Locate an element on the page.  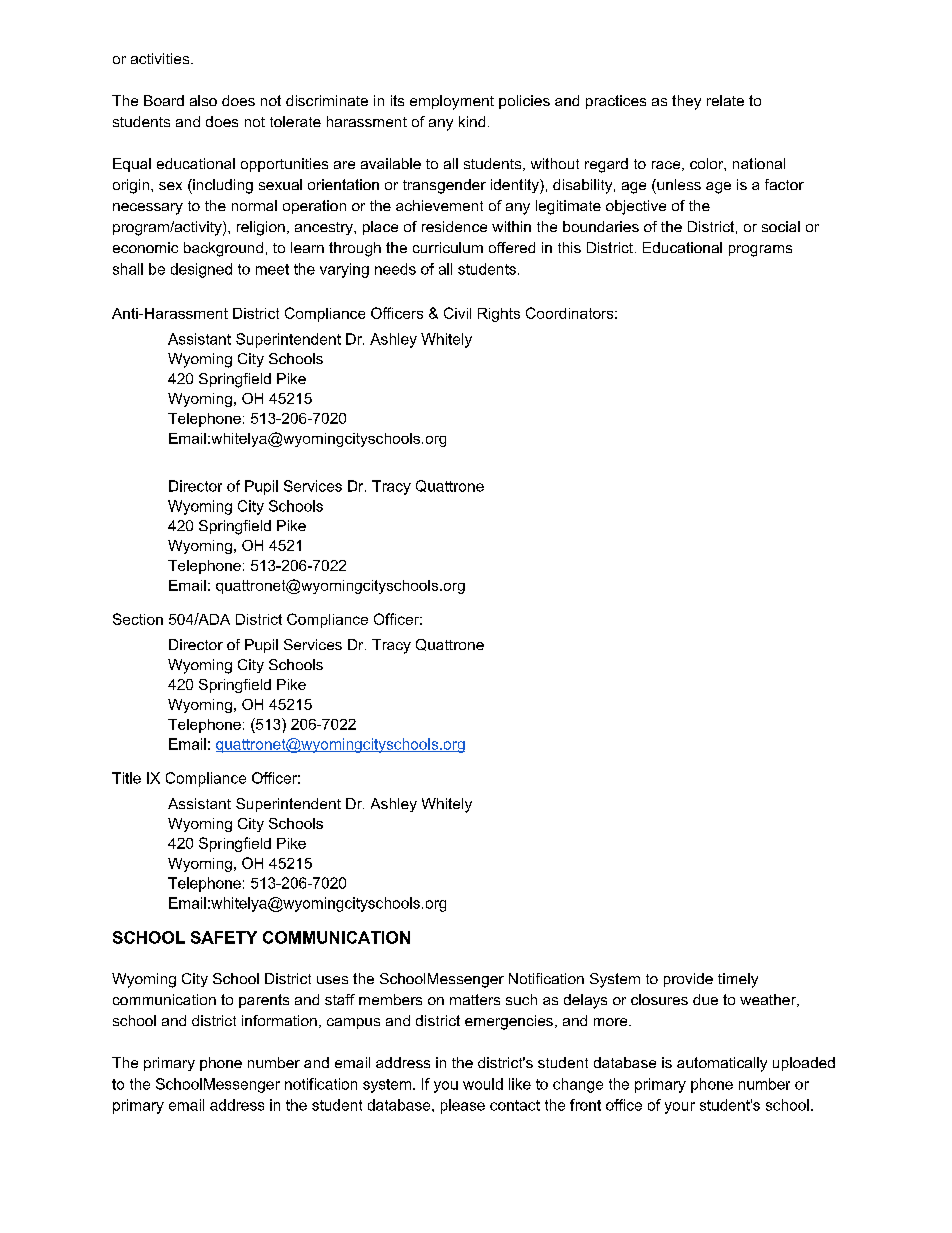
relate is located at coordinates (725, 100).
